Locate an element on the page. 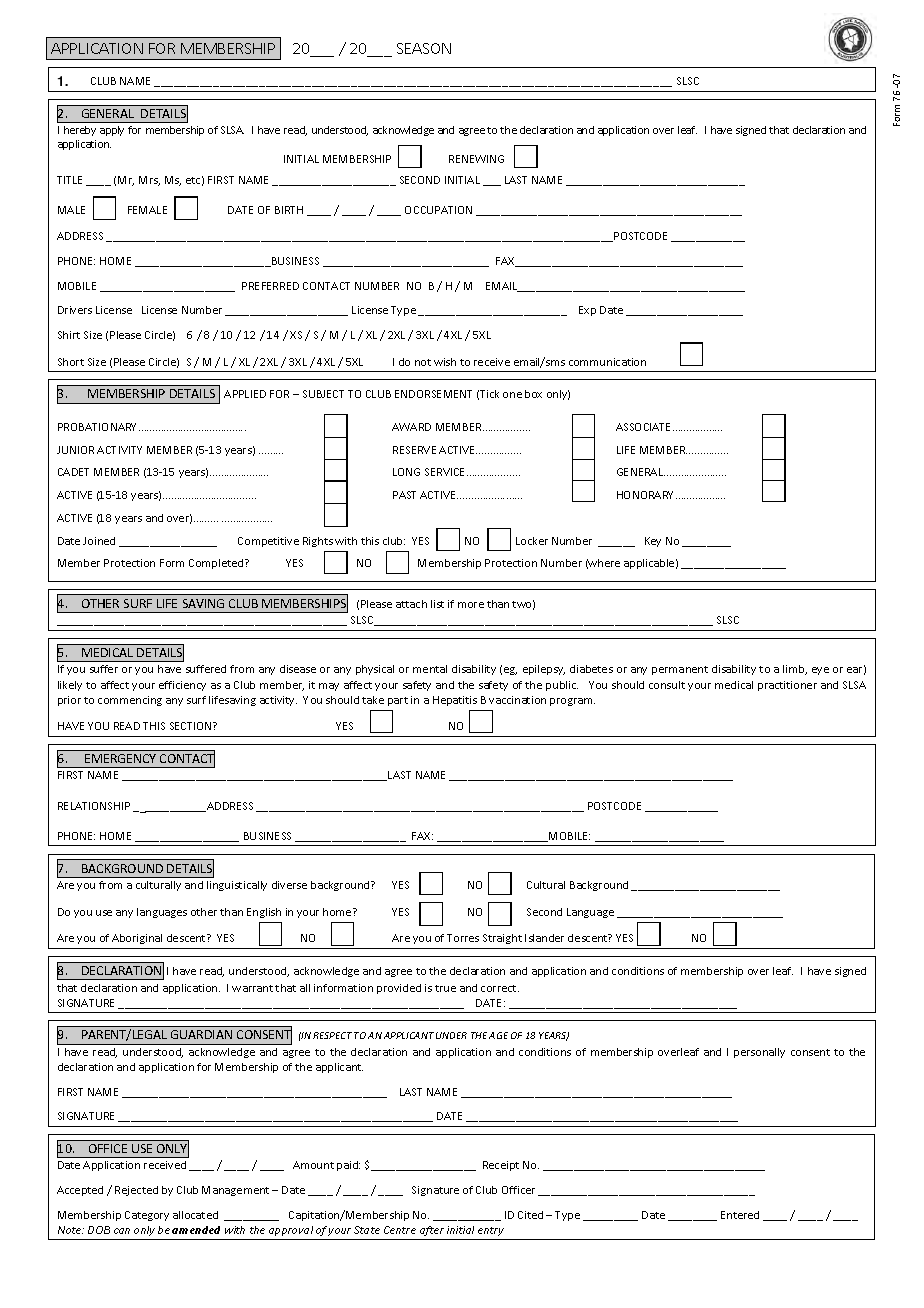 The width and height of the page is (924, 1308). efficiency is located at coordinates (182, 686).
